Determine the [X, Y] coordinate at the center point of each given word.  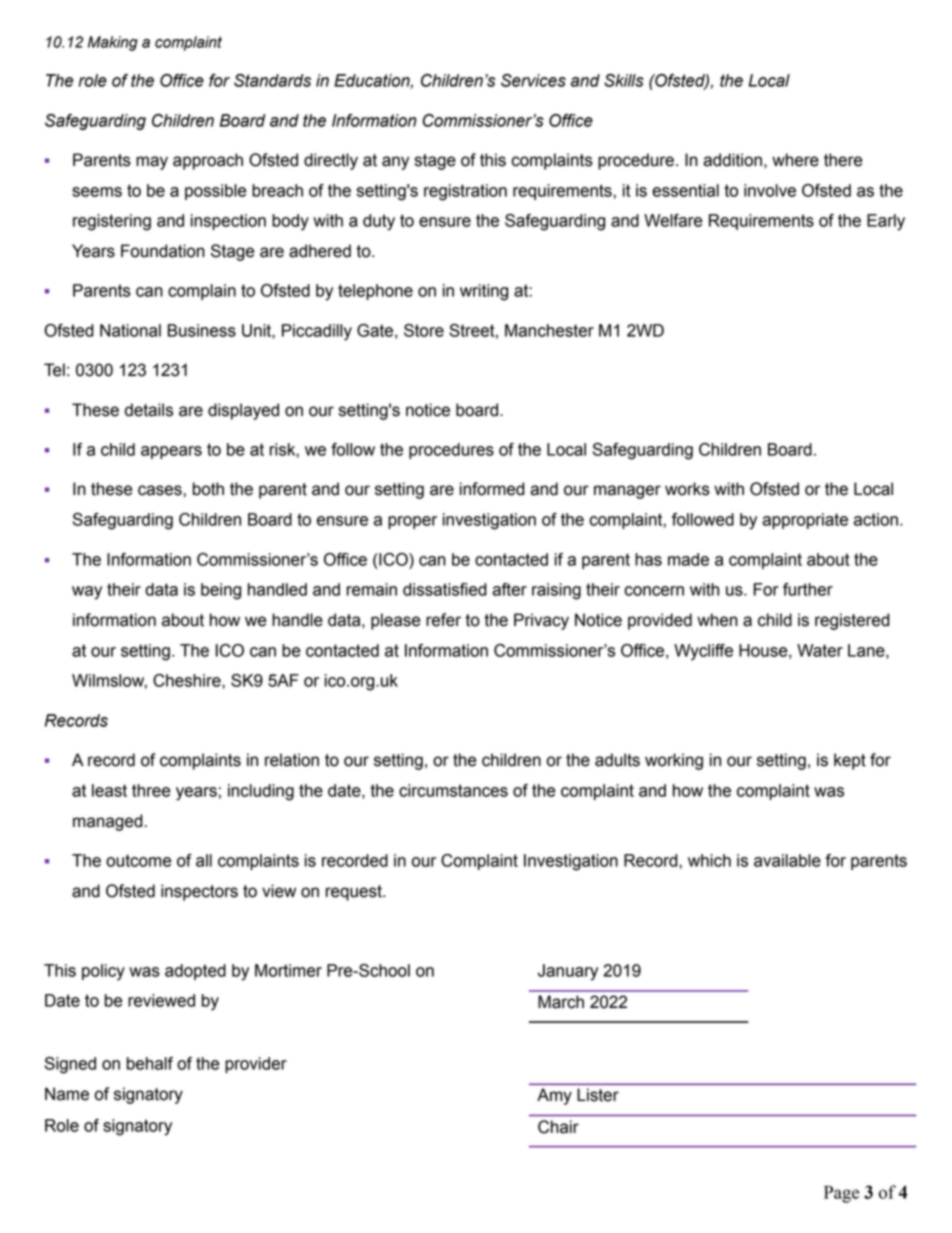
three [151, 790]
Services [533, 80]
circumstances [453, 790]
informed [492, 489]
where [795, 160]
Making [113, 43]
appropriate [805, 521]
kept [850, 761]
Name [67, 1094]
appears [171, 452]
